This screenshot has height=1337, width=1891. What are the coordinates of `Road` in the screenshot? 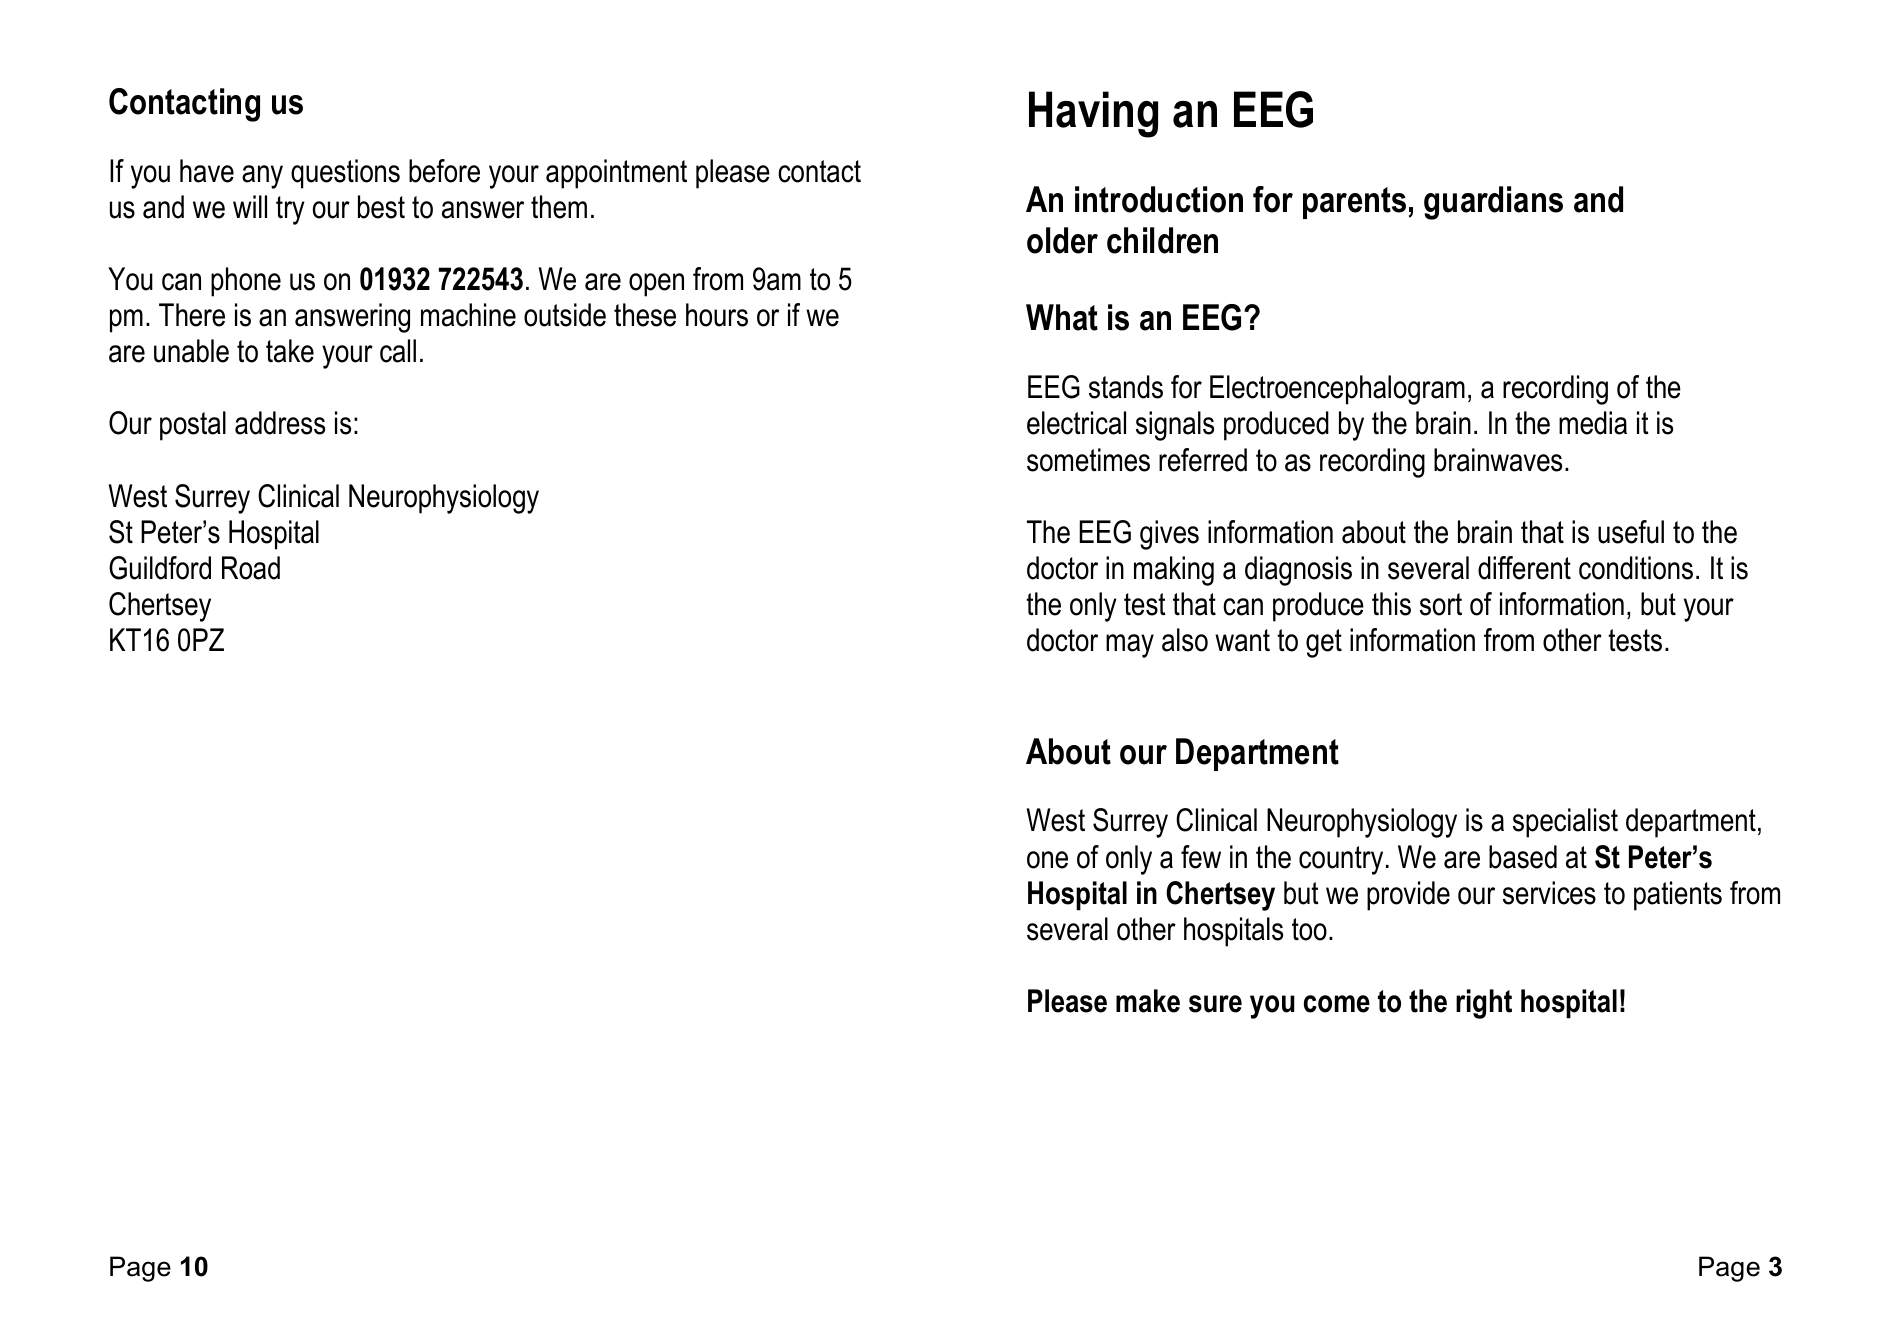 It's located at (251, 568).
